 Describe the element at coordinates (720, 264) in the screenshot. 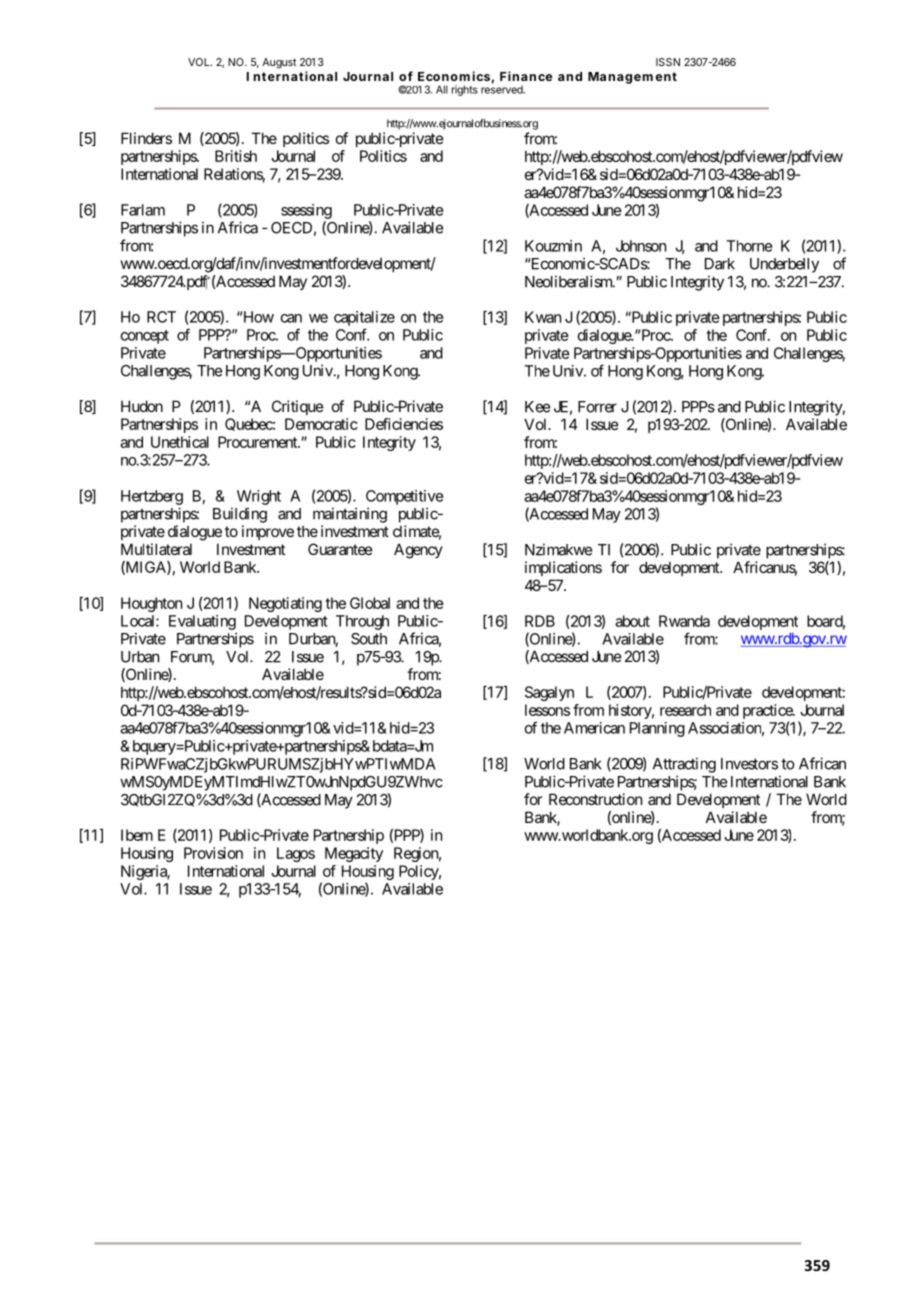

I see `Dark` at that location.
